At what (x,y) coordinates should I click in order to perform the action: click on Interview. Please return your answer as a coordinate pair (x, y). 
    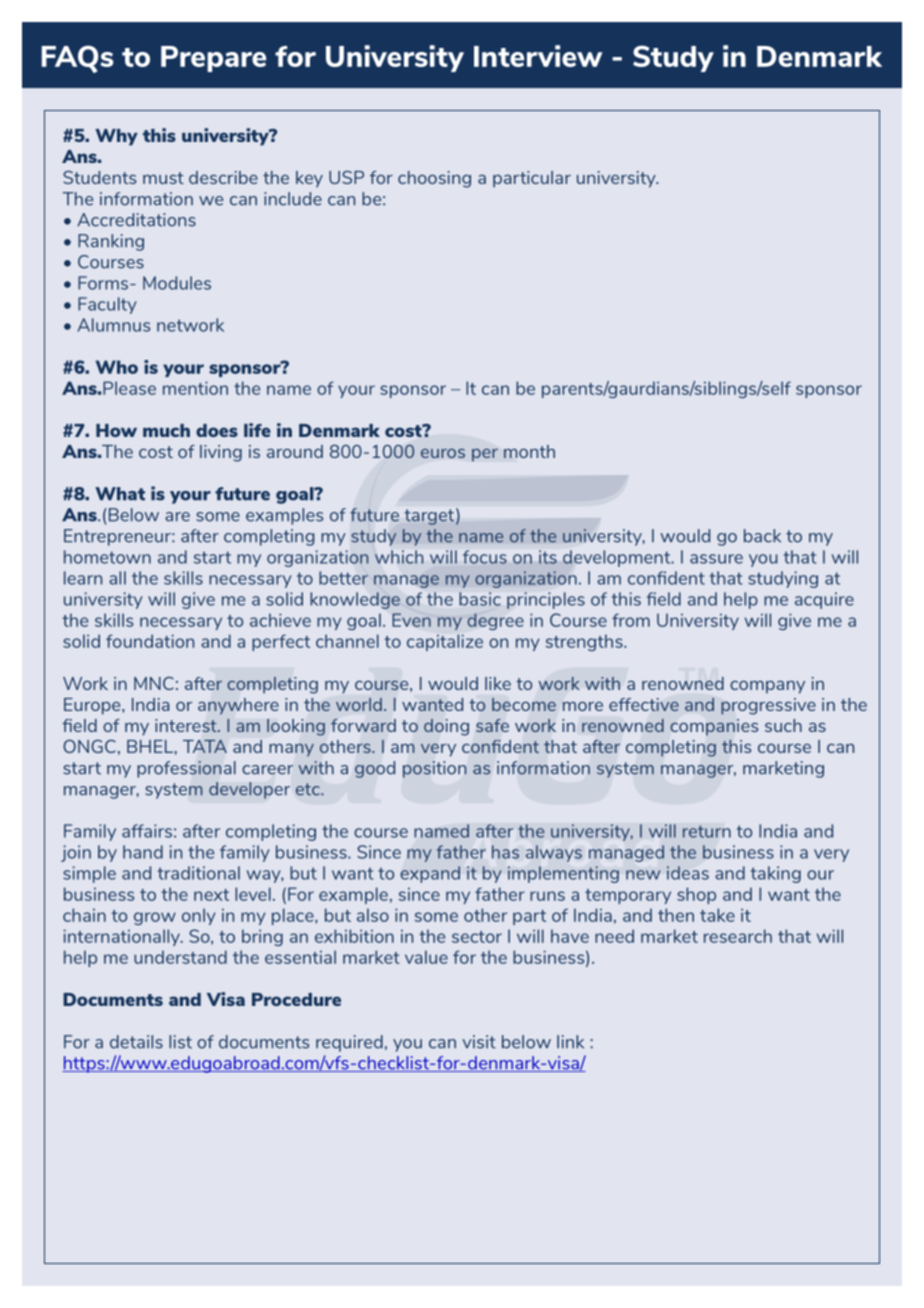
    Looking at the image, I should click on (538, 56).
